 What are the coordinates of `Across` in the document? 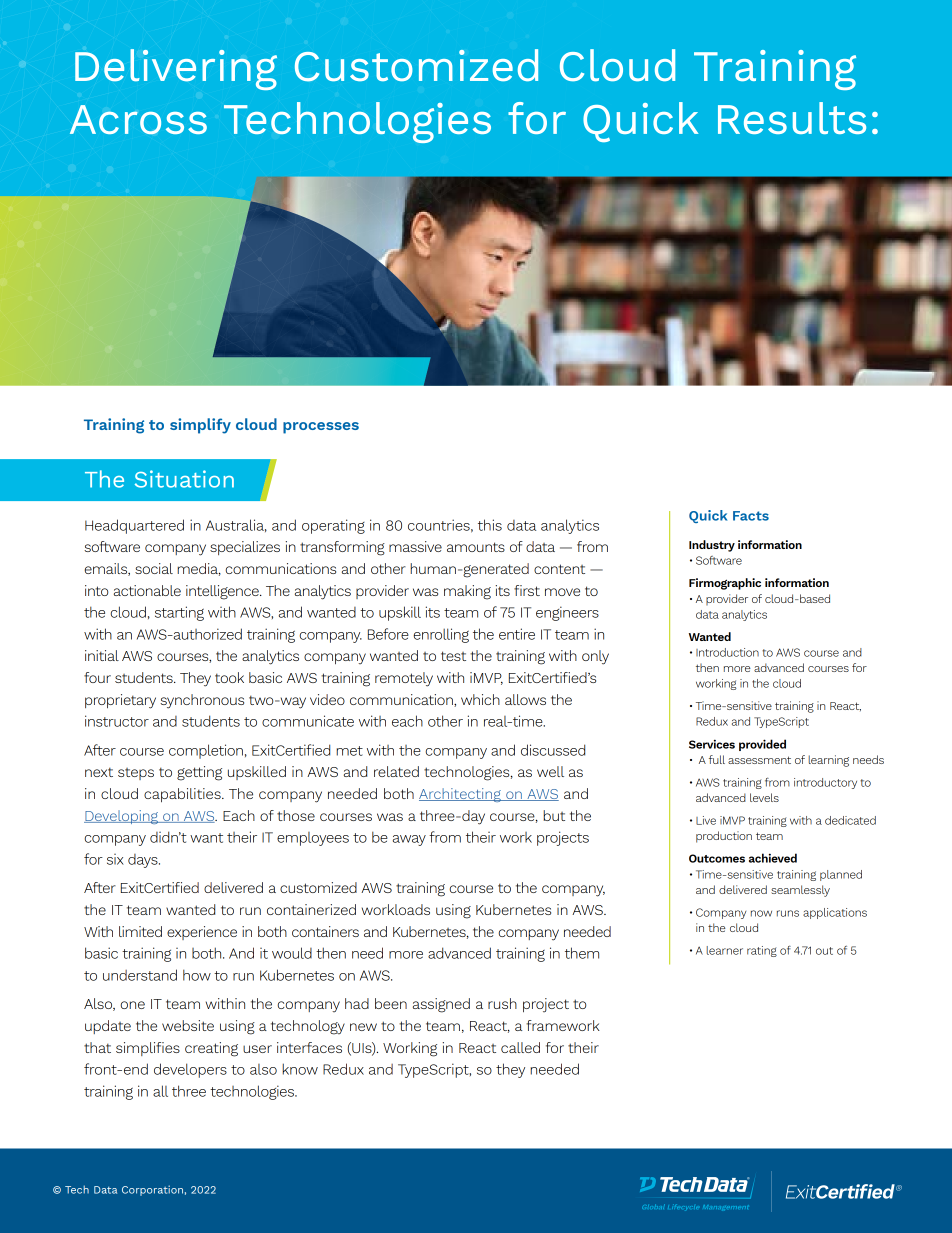 It's located at (138, 119).
